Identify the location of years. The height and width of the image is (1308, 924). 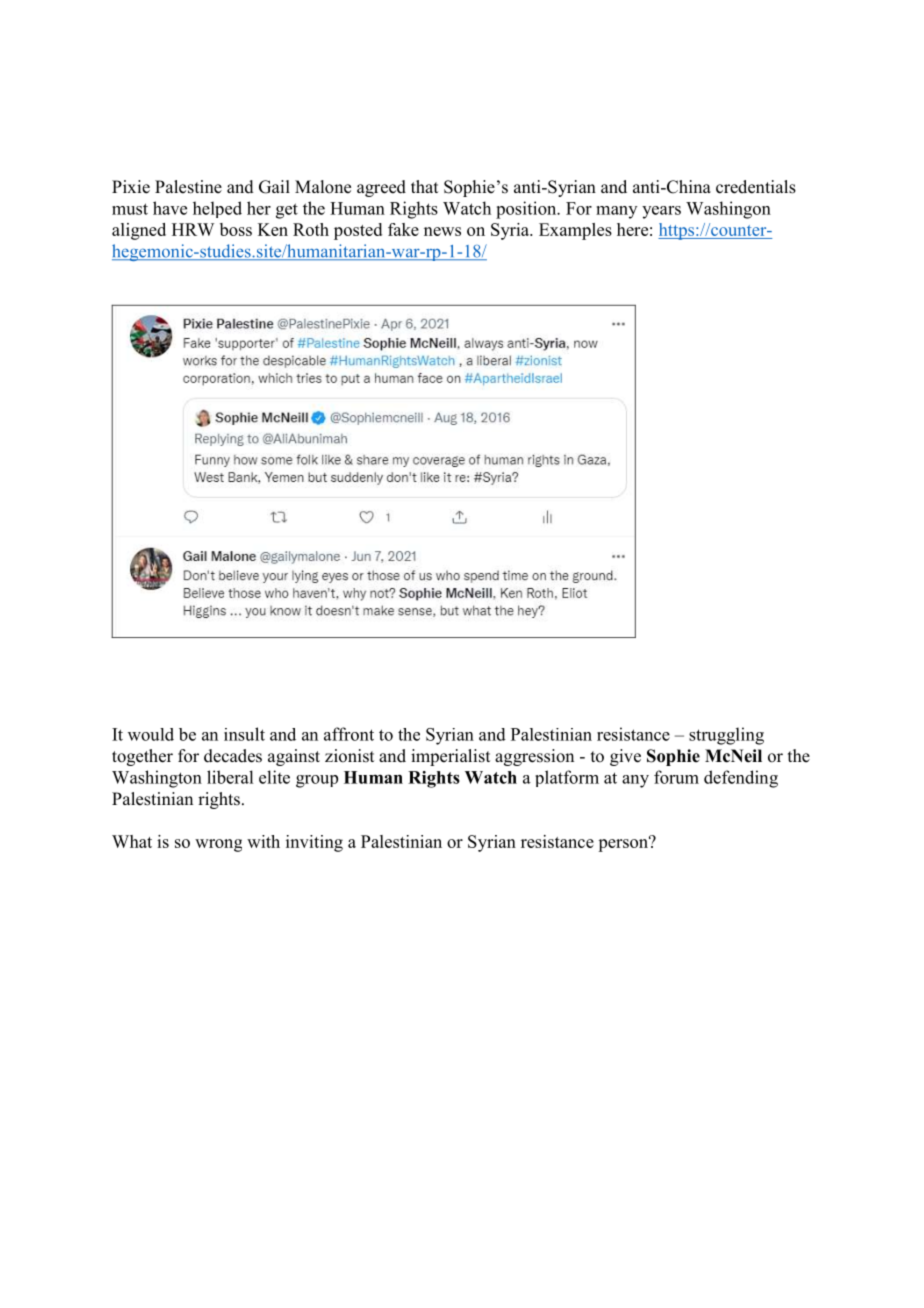
(661, 212).
